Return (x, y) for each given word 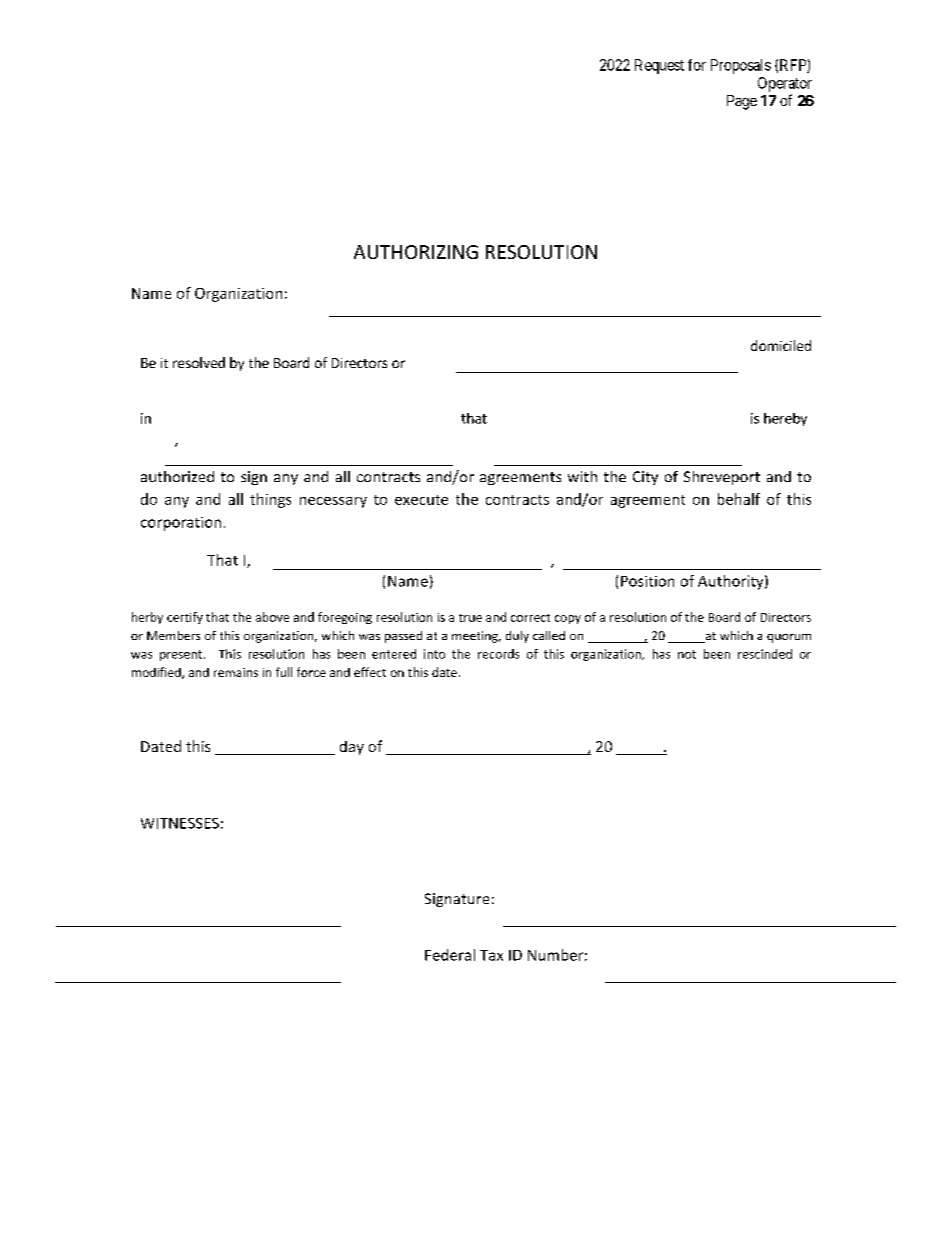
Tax (491, 955)
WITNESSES (180, 823)
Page (742, 102)
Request (659, 66)
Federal (450, 955)
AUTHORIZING (416, 252)
